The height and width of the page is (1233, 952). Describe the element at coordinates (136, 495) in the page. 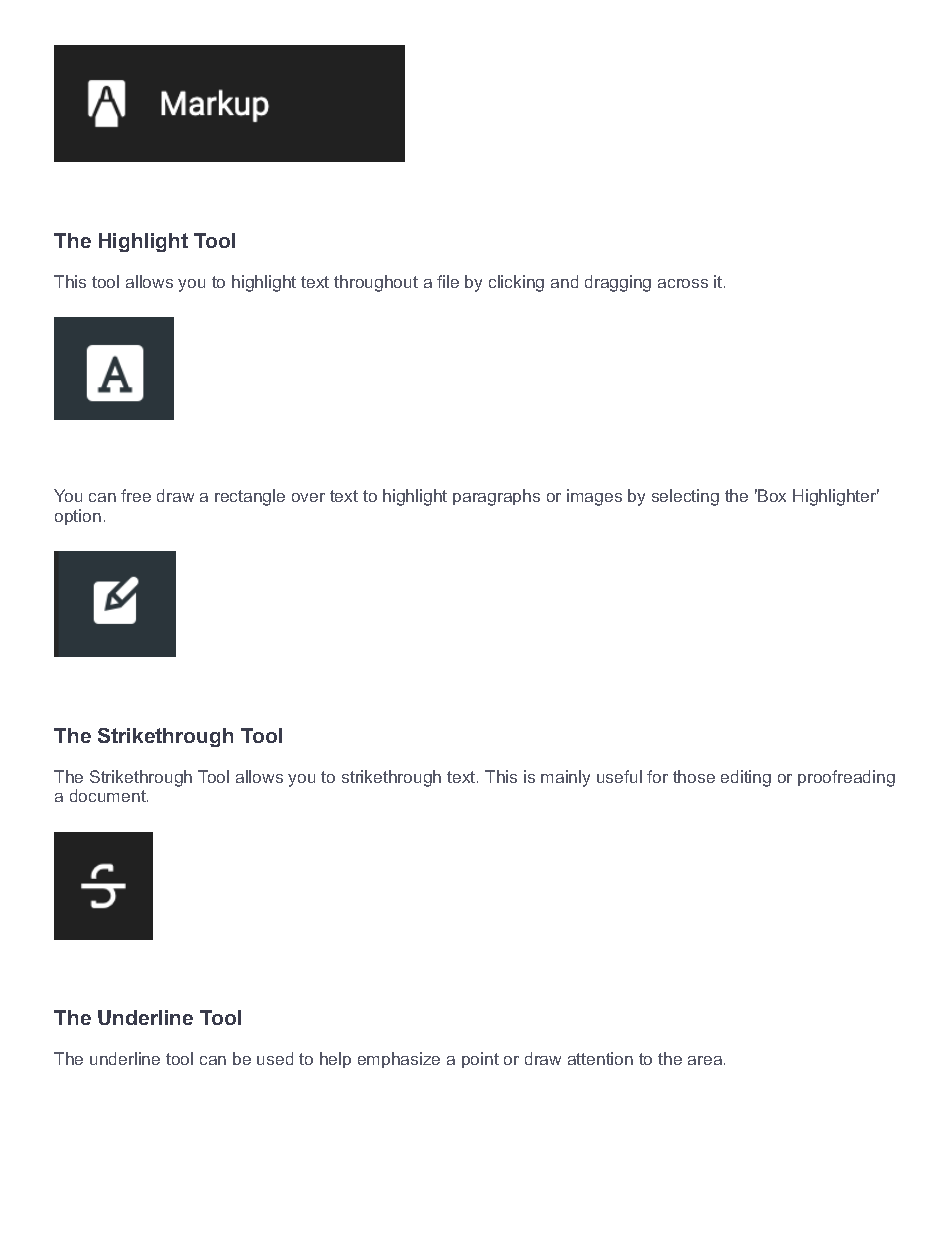

I see `free` at that location.
